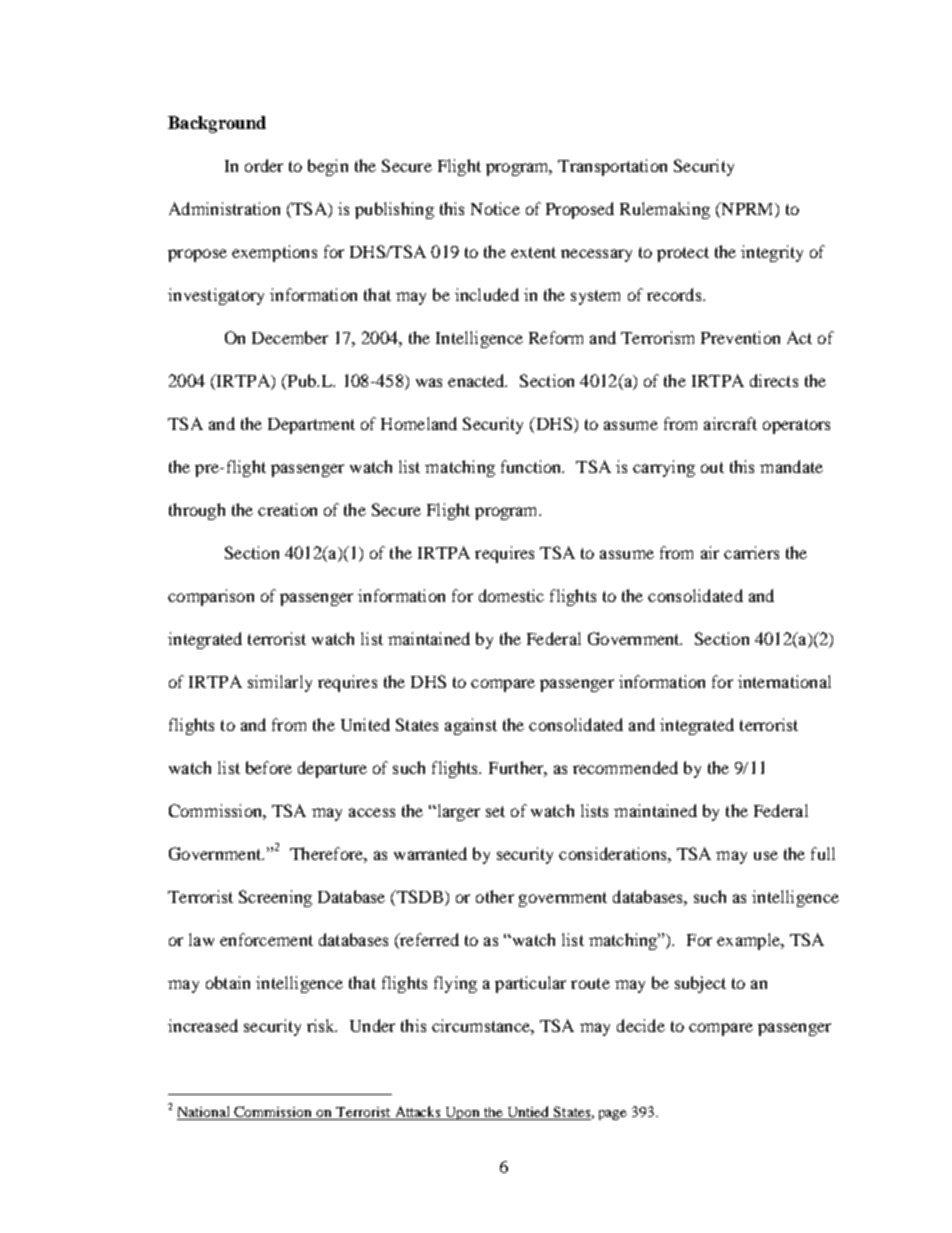  What do you see at coordinates (641, 1025) in the image?
I see `decide` at bounding box center [641, 1025].
